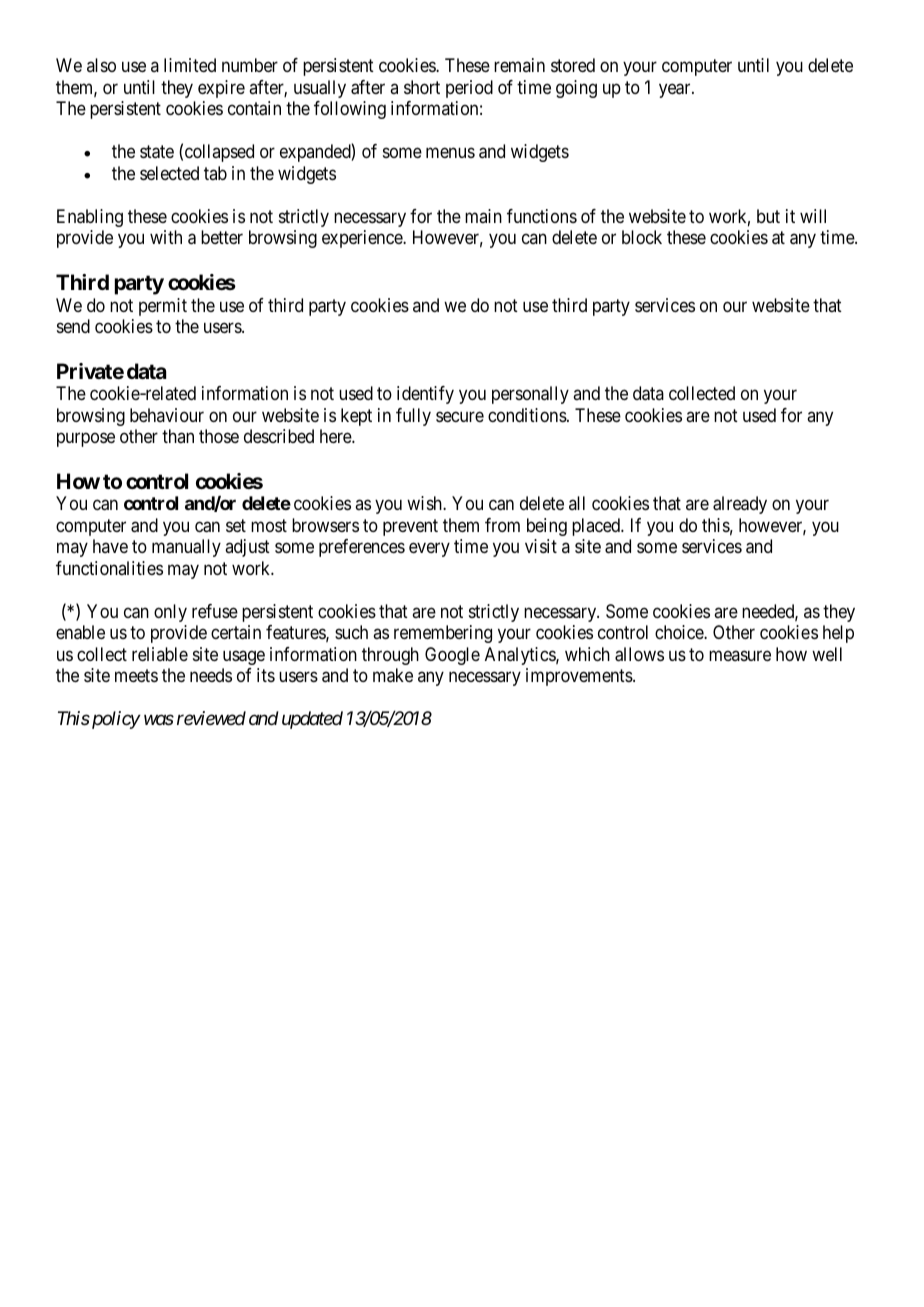 The height and width of the screenshot is (1307, 924). I want to click on period, so click(469, 89).
